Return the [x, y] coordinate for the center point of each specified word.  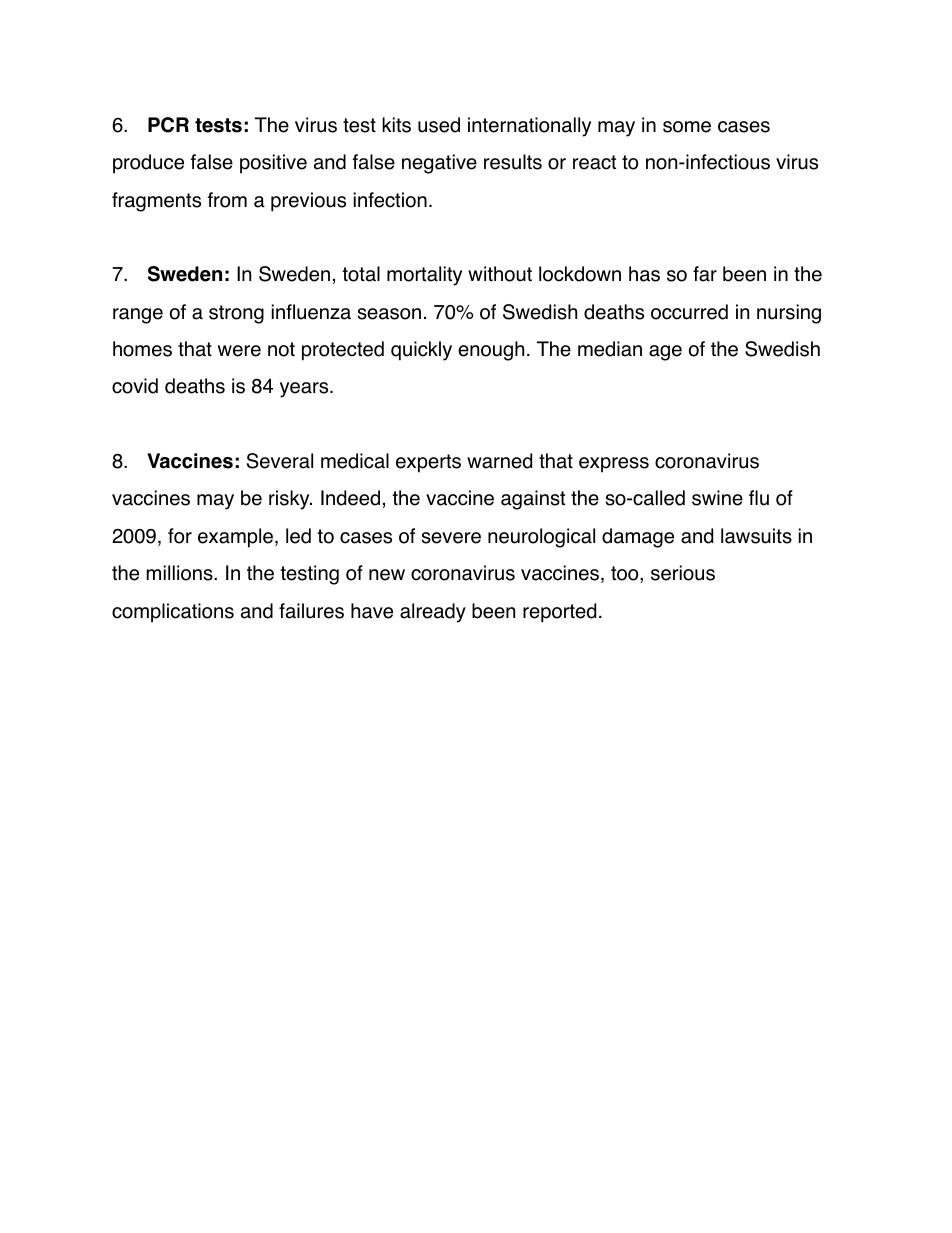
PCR [168, 125]
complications [173, 613]
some [687, 127]
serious [683, 573]
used [439, 125]
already [433, 613]
